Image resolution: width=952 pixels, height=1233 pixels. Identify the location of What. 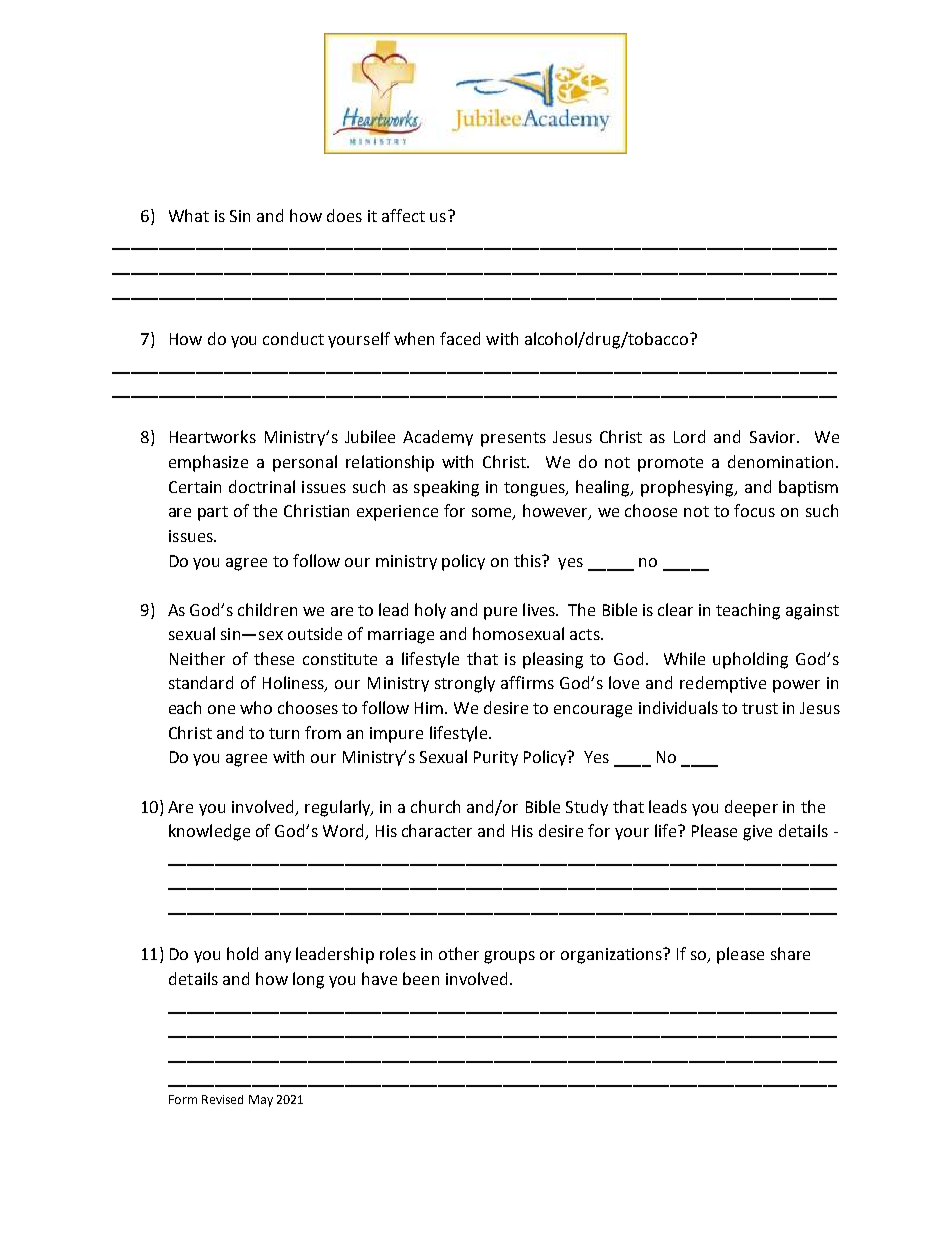
(189, 215).
